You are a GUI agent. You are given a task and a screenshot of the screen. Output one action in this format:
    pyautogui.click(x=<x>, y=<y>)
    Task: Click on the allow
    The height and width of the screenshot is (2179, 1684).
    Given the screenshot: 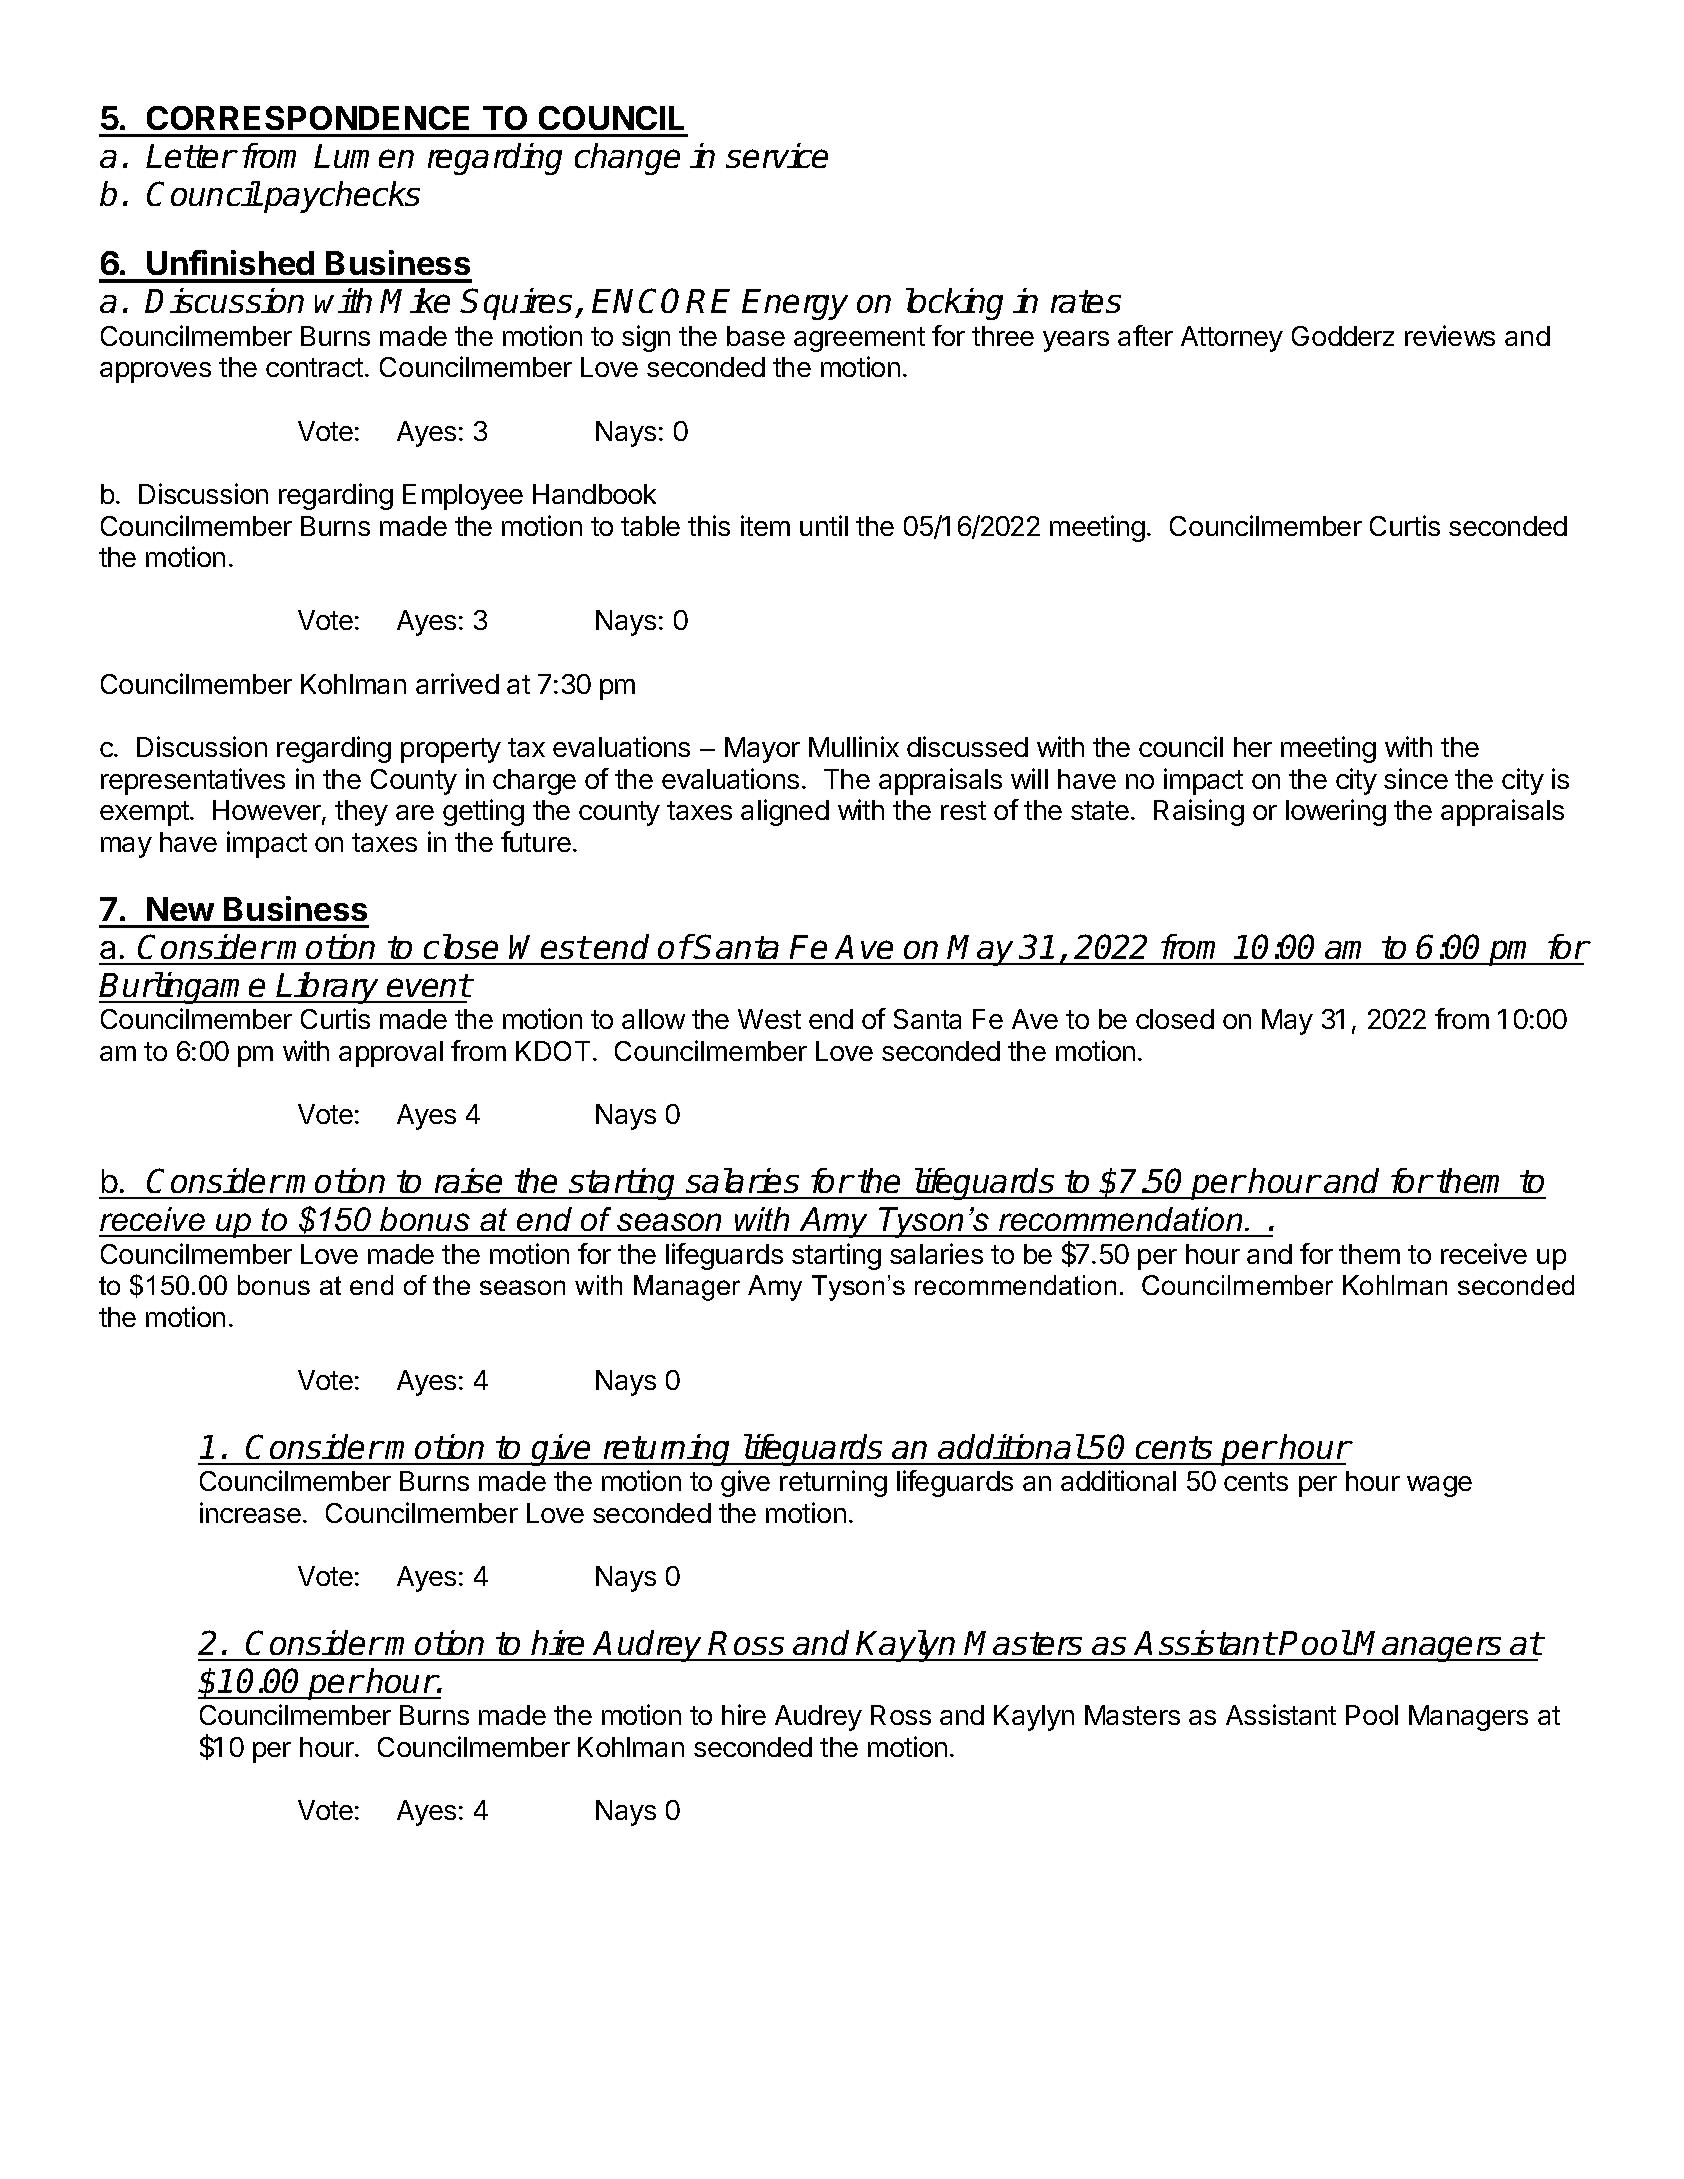 What is the action you would take?
    pyautogui.click(x=653, y=1019)
